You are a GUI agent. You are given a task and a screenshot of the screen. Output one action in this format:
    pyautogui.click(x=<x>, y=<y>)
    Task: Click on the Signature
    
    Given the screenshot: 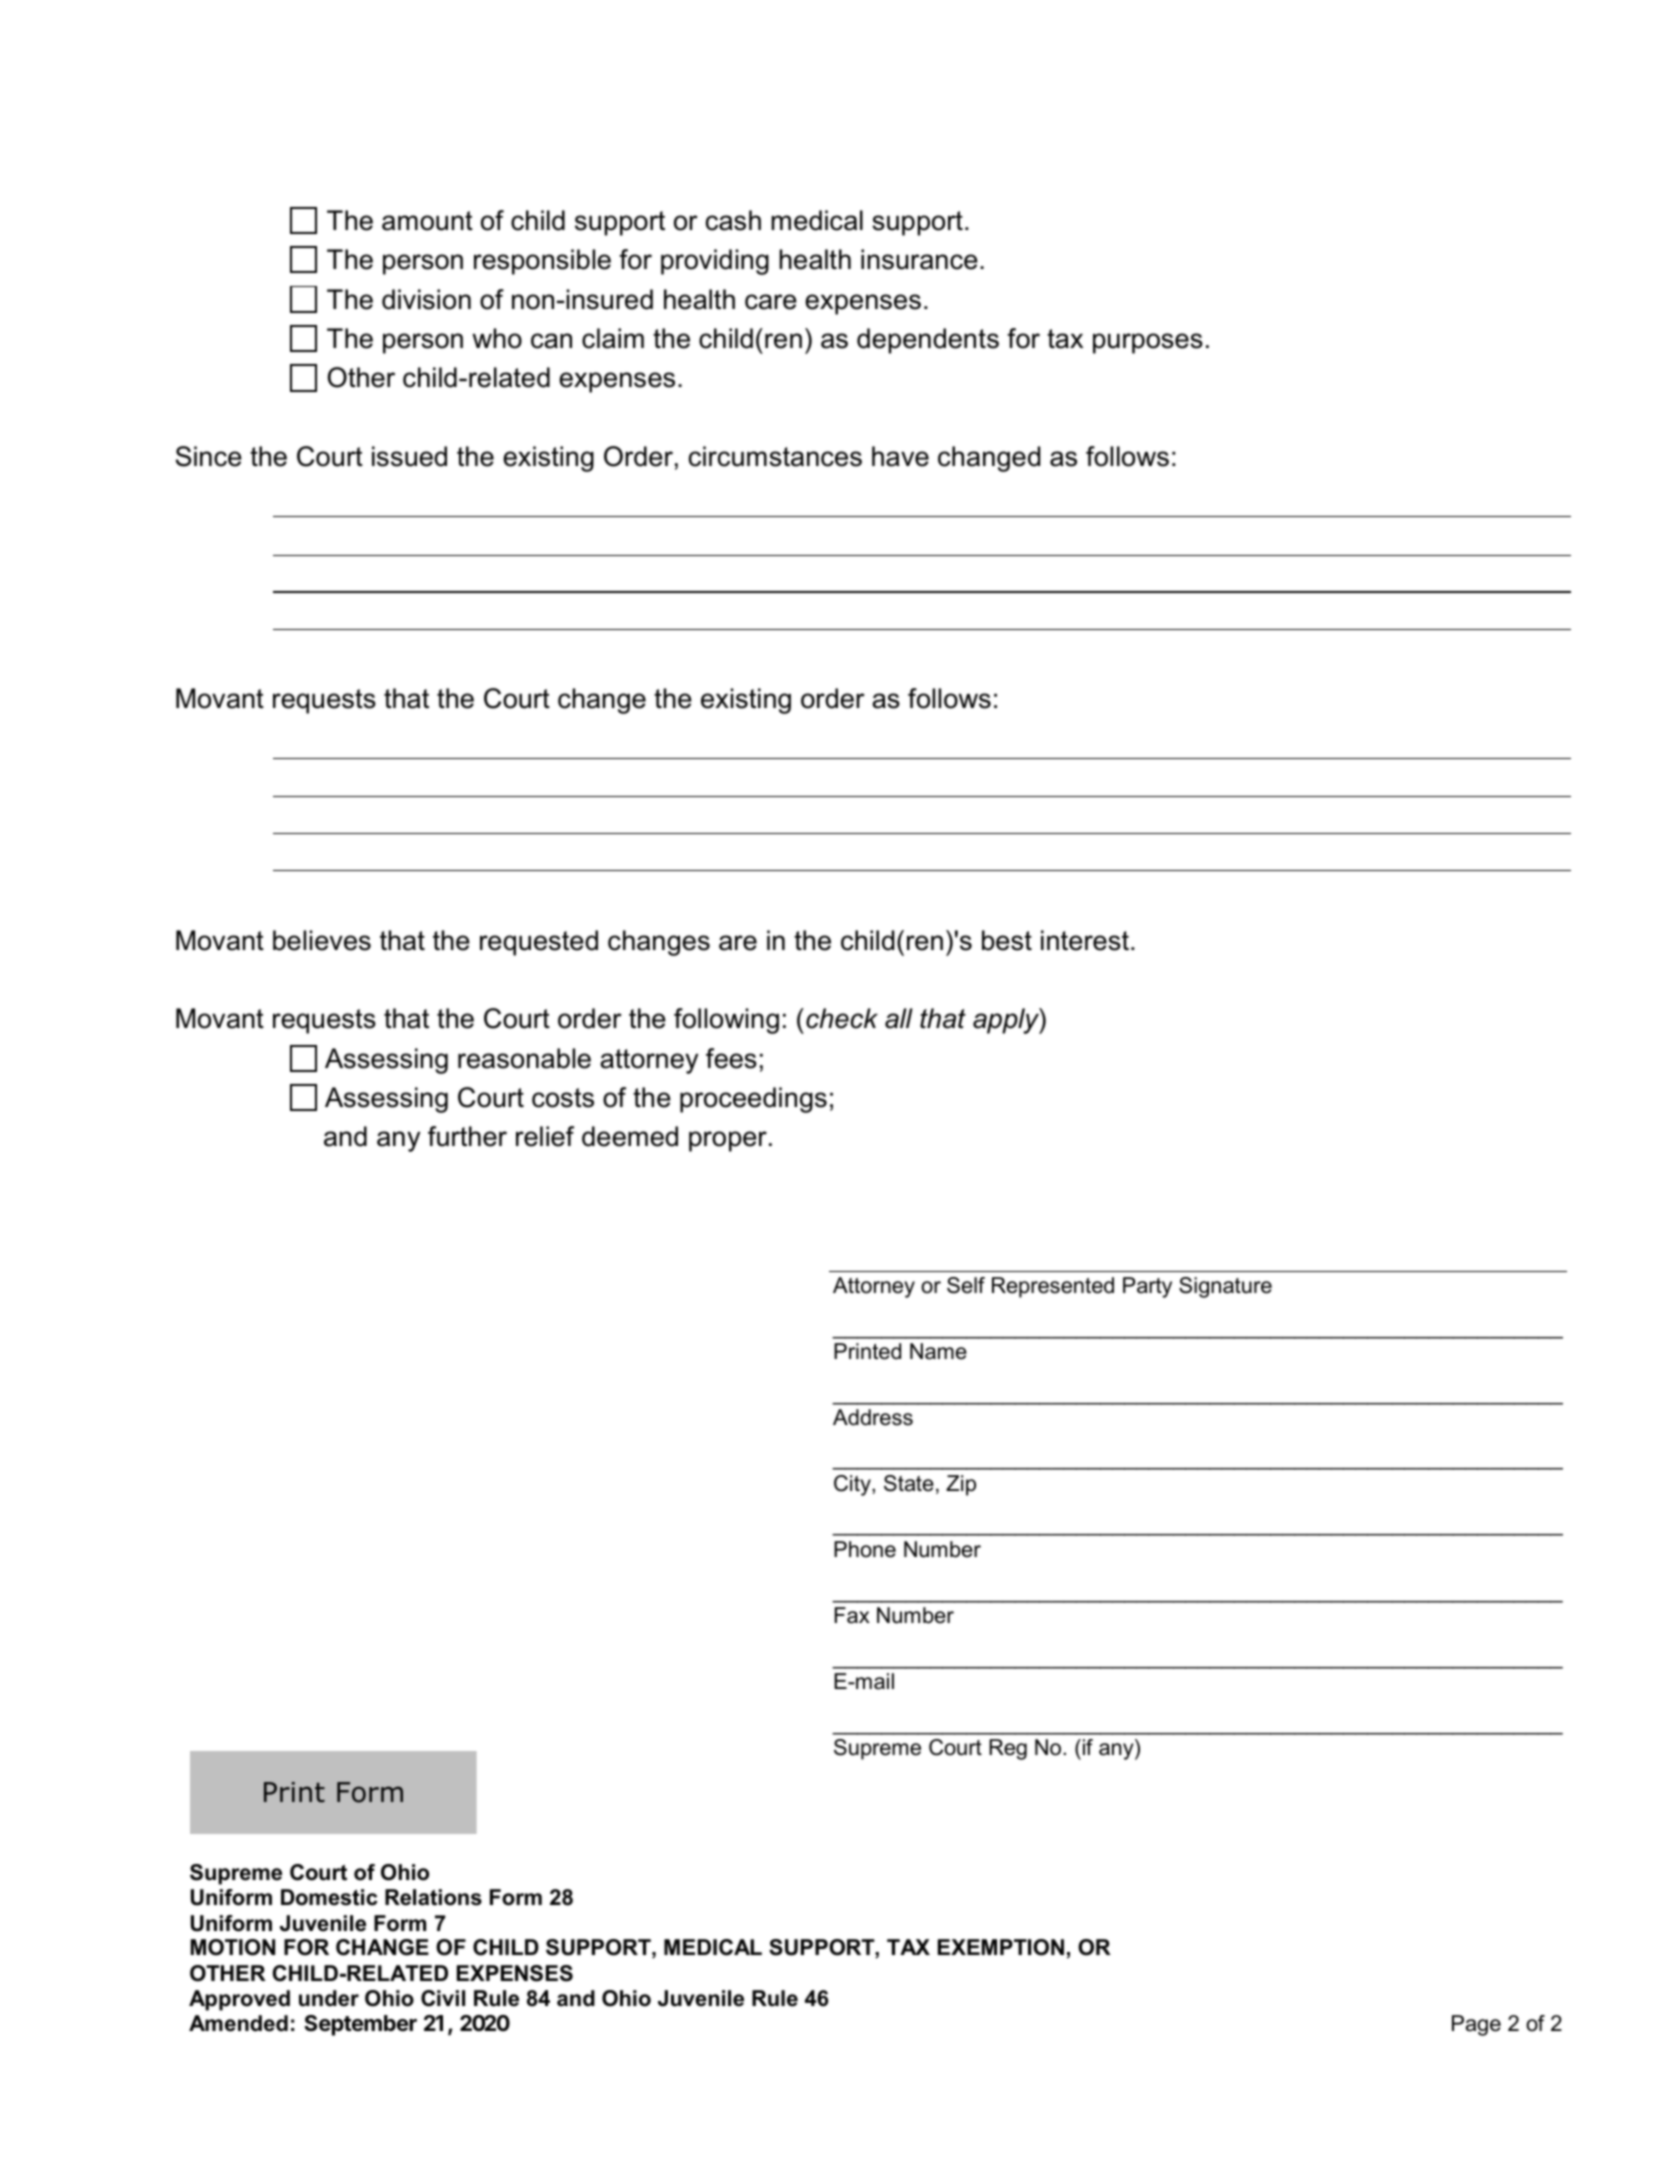 What is the action you would take?
    pyautogui.click(x=1225, y=1287)
